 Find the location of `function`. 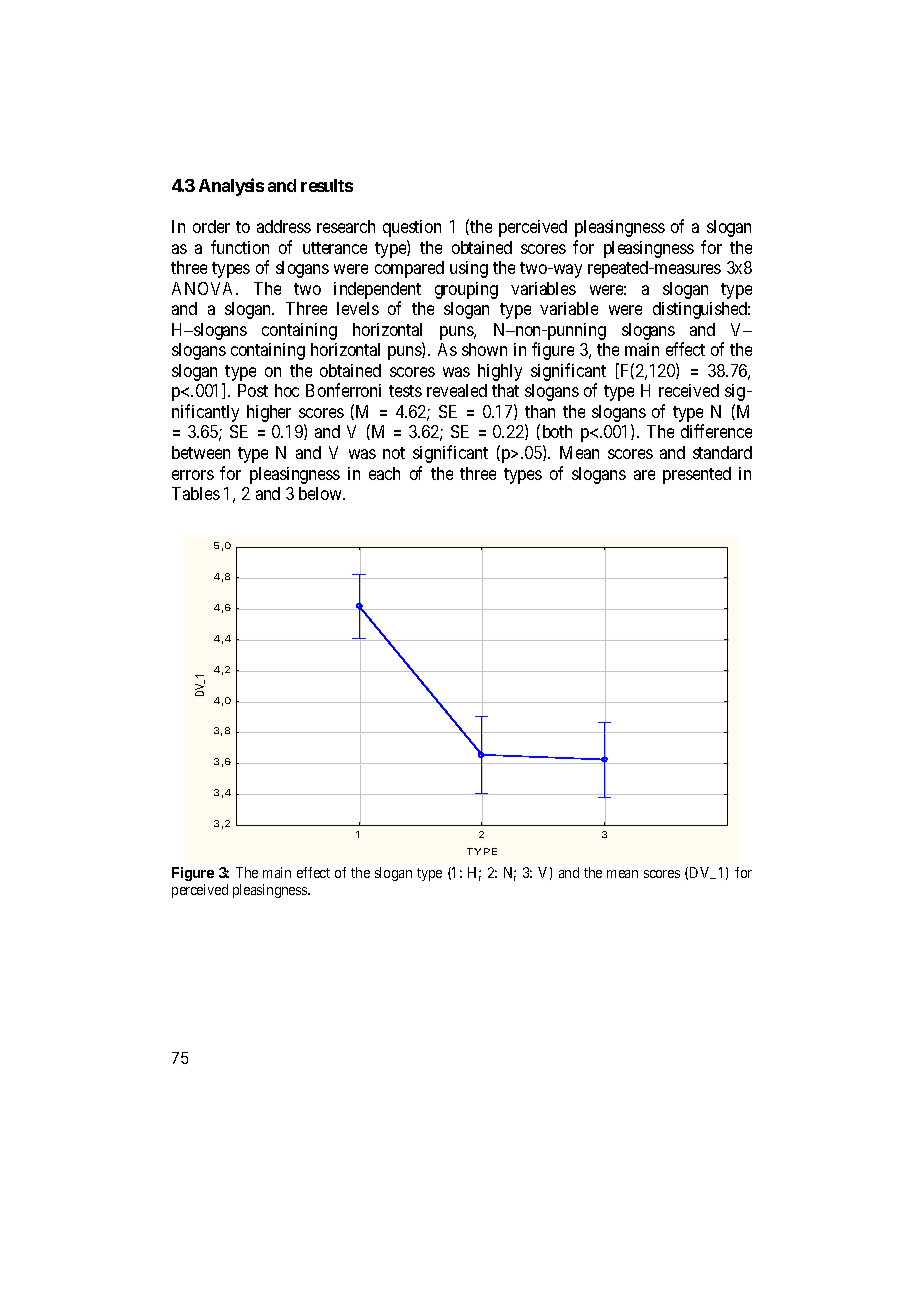

function is located at coordinates (240, 247).
